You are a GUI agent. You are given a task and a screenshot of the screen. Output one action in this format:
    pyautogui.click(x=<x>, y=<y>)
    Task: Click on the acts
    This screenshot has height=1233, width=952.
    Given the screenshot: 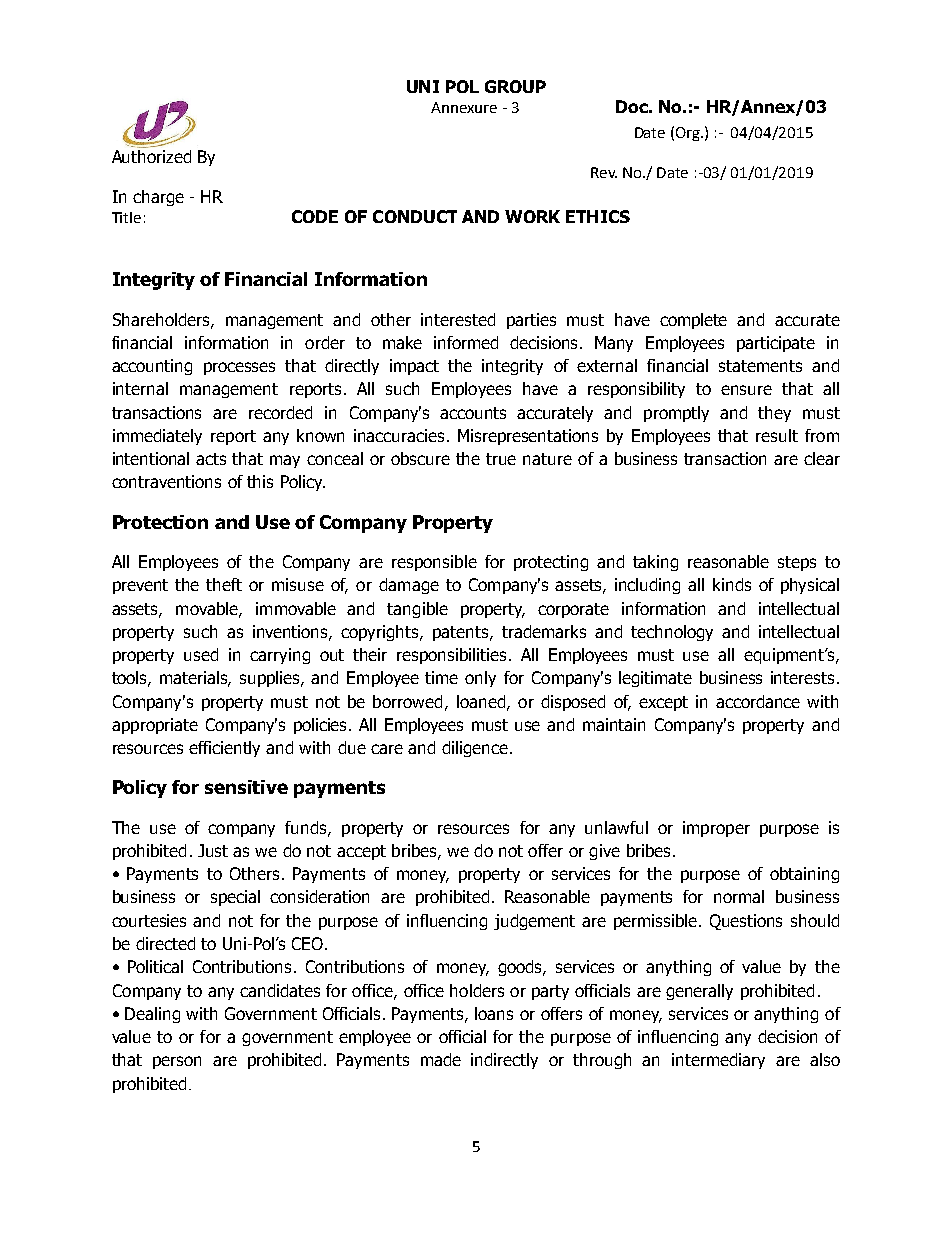 What is the action you would take?
    pyautogui.click(x=211, y=459)
